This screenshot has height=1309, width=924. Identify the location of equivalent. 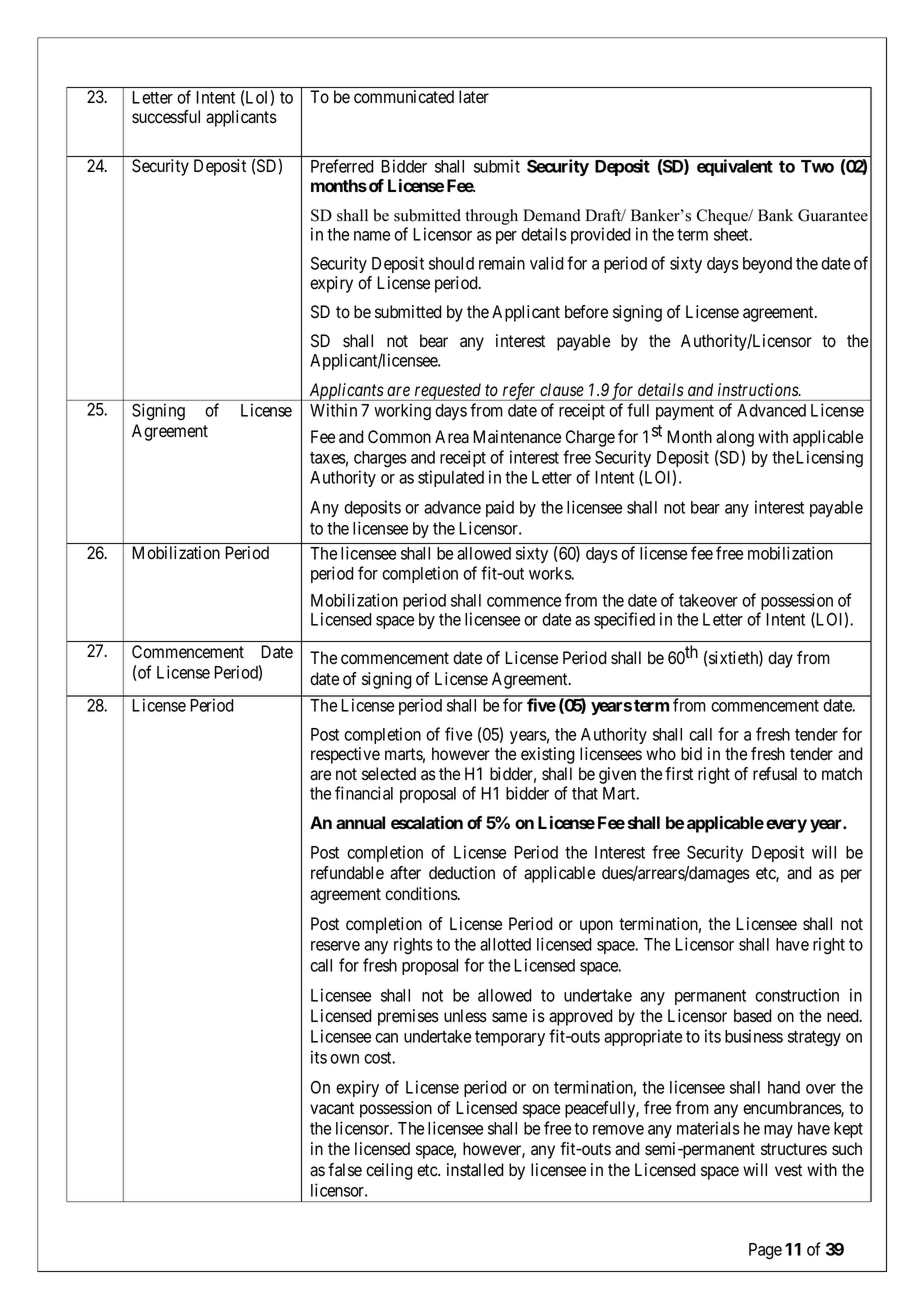
(735, 167).
